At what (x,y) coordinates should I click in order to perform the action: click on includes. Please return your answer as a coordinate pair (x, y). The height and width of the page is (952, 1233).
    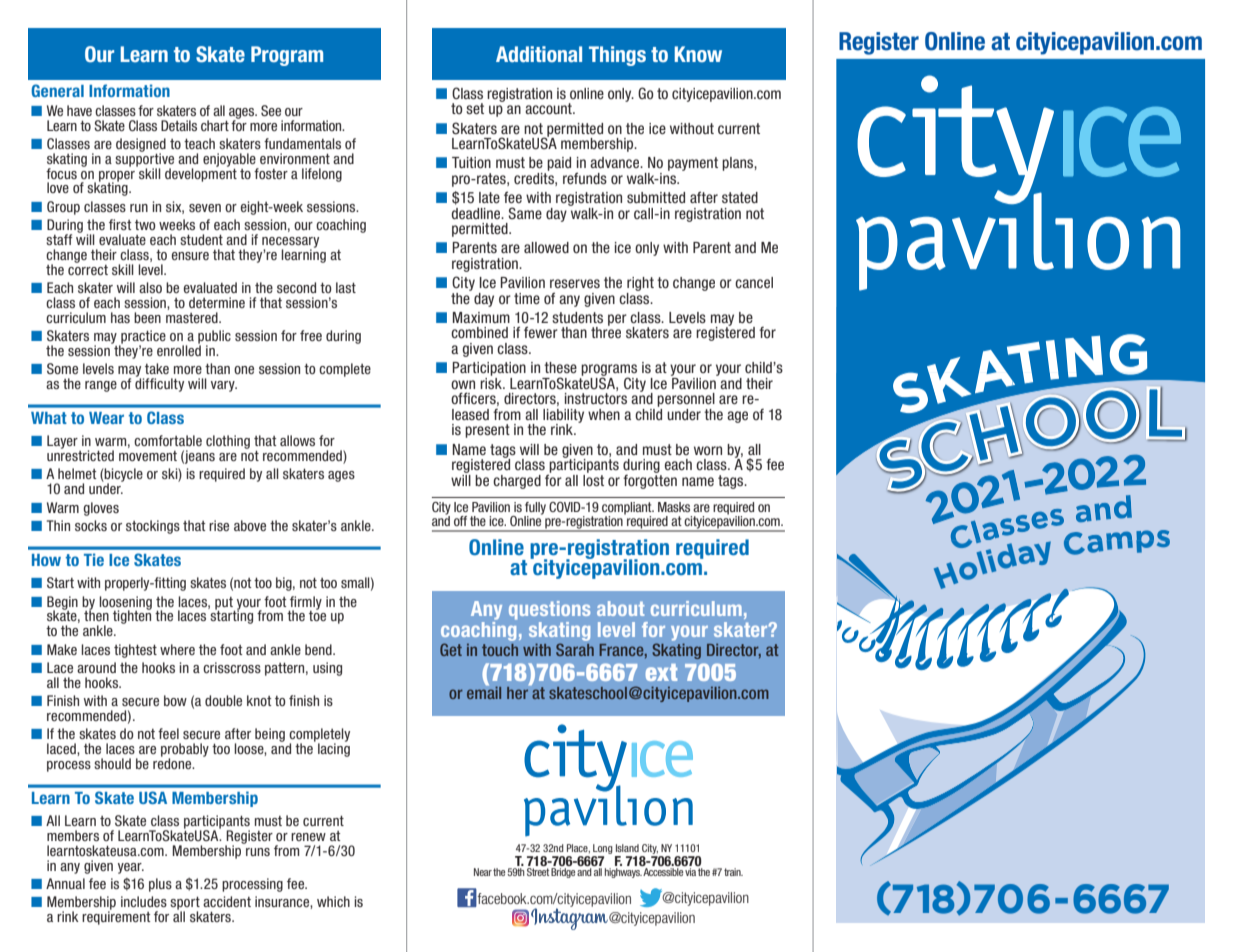
    Looking at the image, I should click on (144, 901).
